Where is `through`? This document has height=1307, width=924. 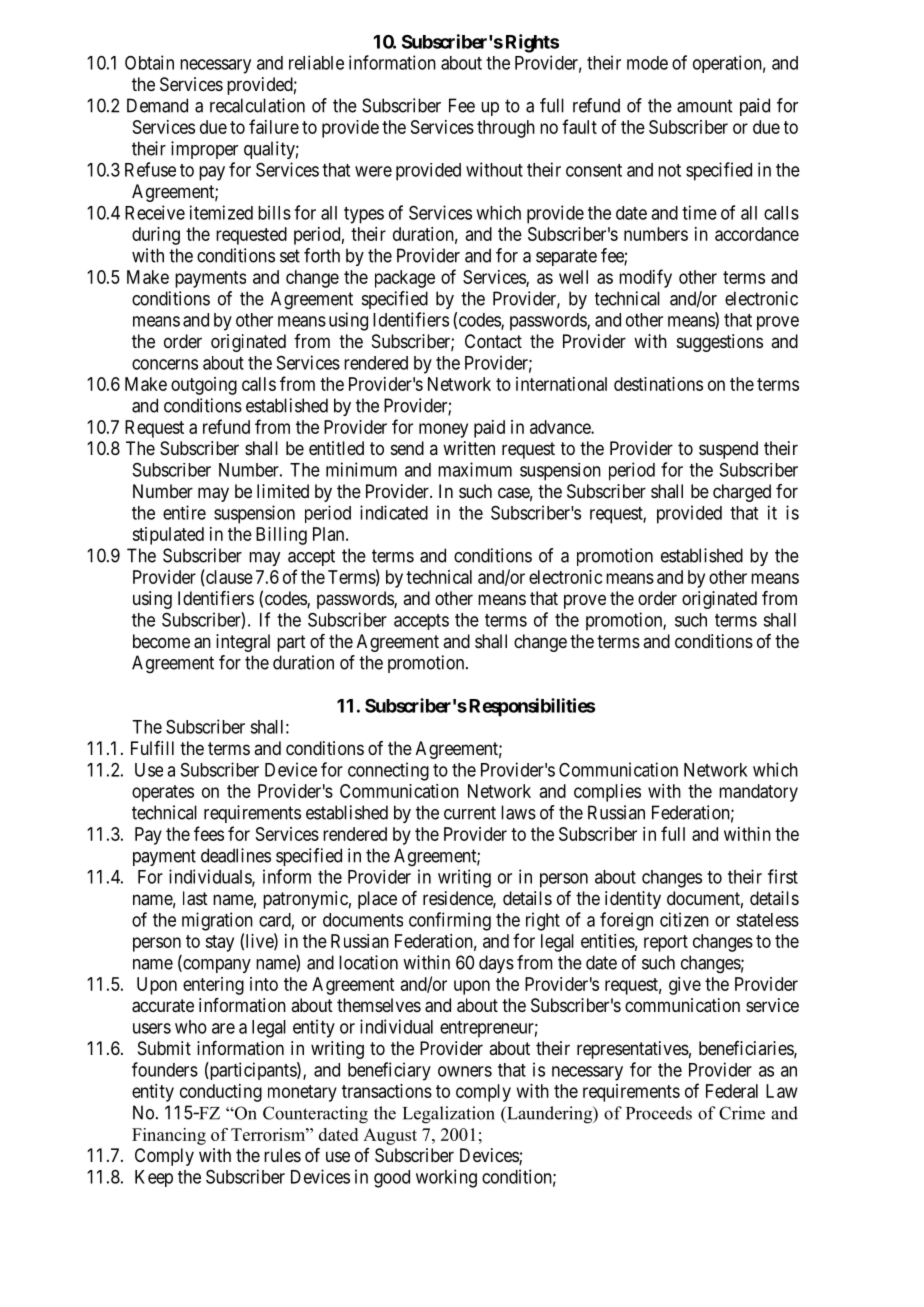
through is located at coordinates (506, 129).
